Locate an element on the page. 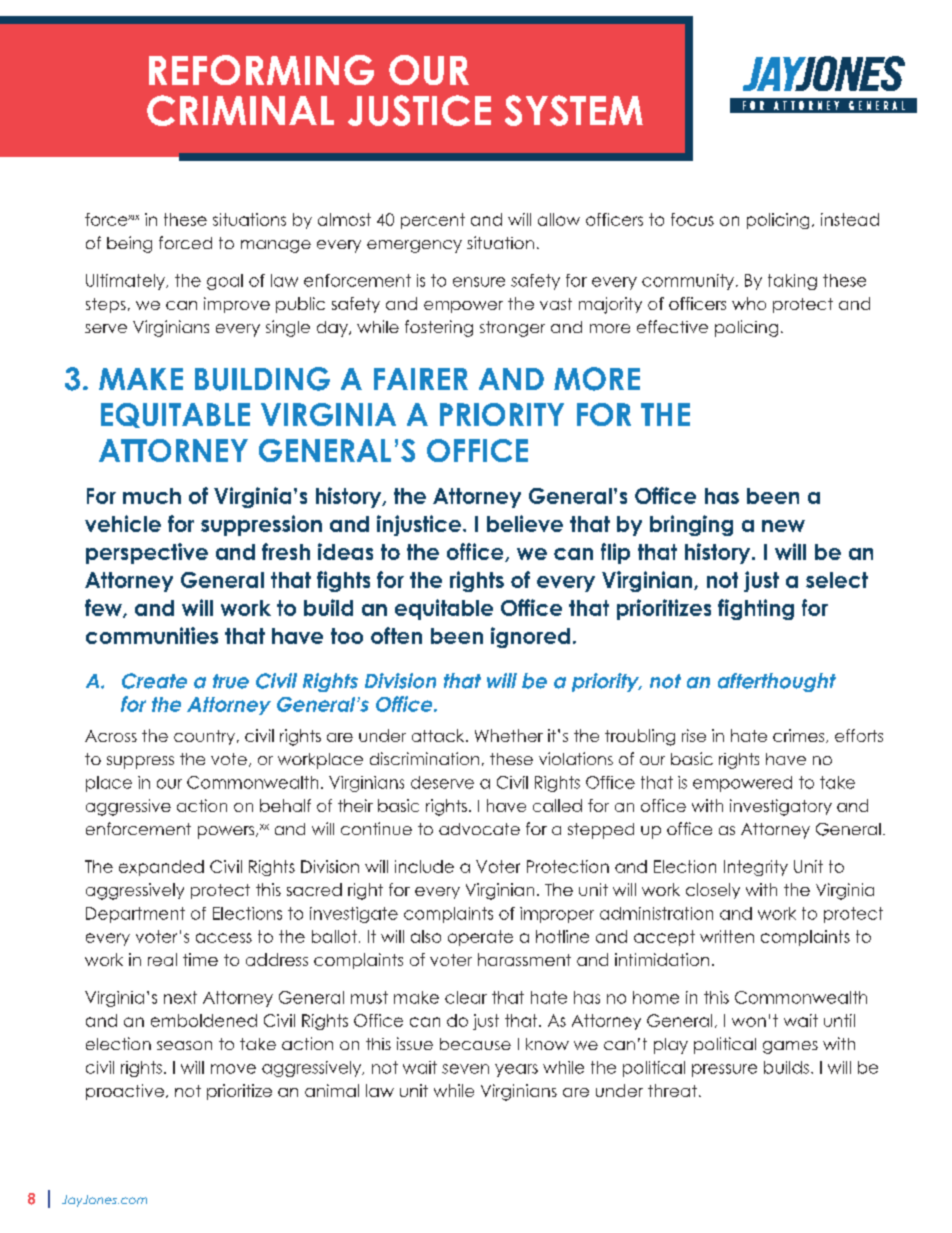 The width and height of the document is (952, 1233). SYSTEM is located at coordinates (574, 110).
